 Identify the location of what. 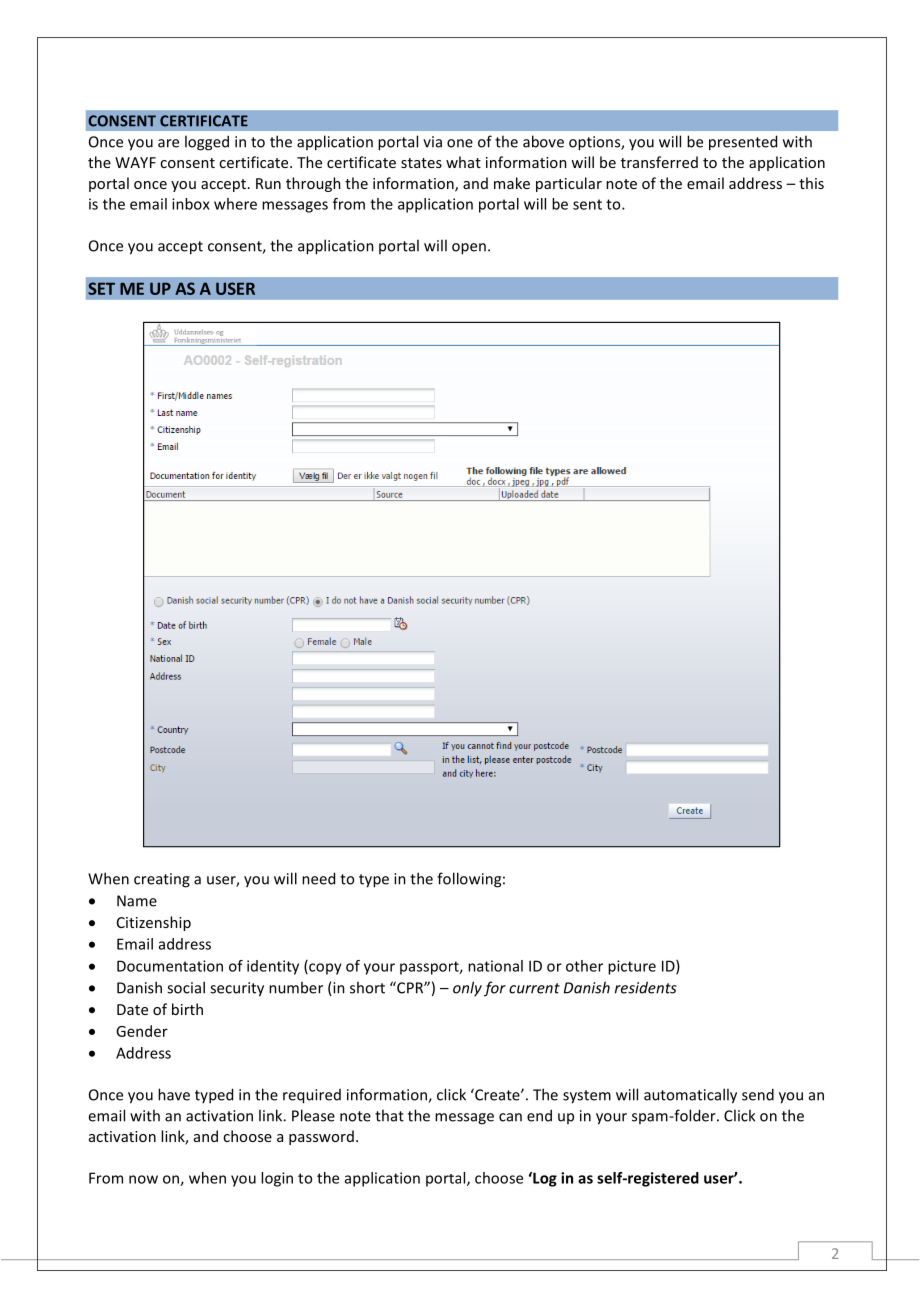
(463, 162).
